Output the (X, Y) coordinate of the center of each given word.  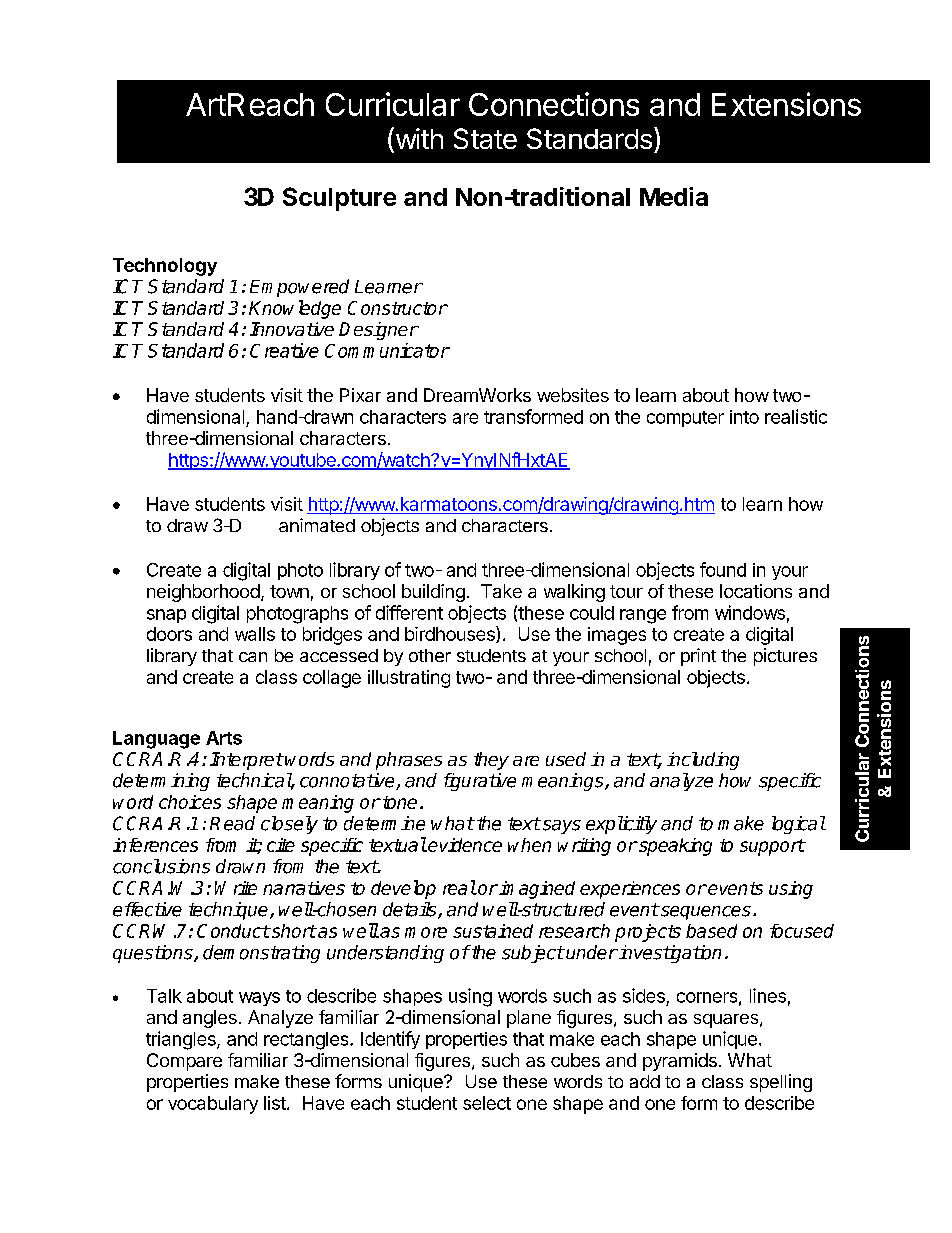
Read (232, 823)
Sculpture (339, 199)
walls (255, 634)
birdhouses (451, 634)
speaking (674, 847)
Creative (284, 350)
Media (674, 196)
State (485, 138)
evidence (464, 845)
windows (750, 612)
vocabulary (213, 1105)
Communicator (387, 350)
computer (685, 419)
